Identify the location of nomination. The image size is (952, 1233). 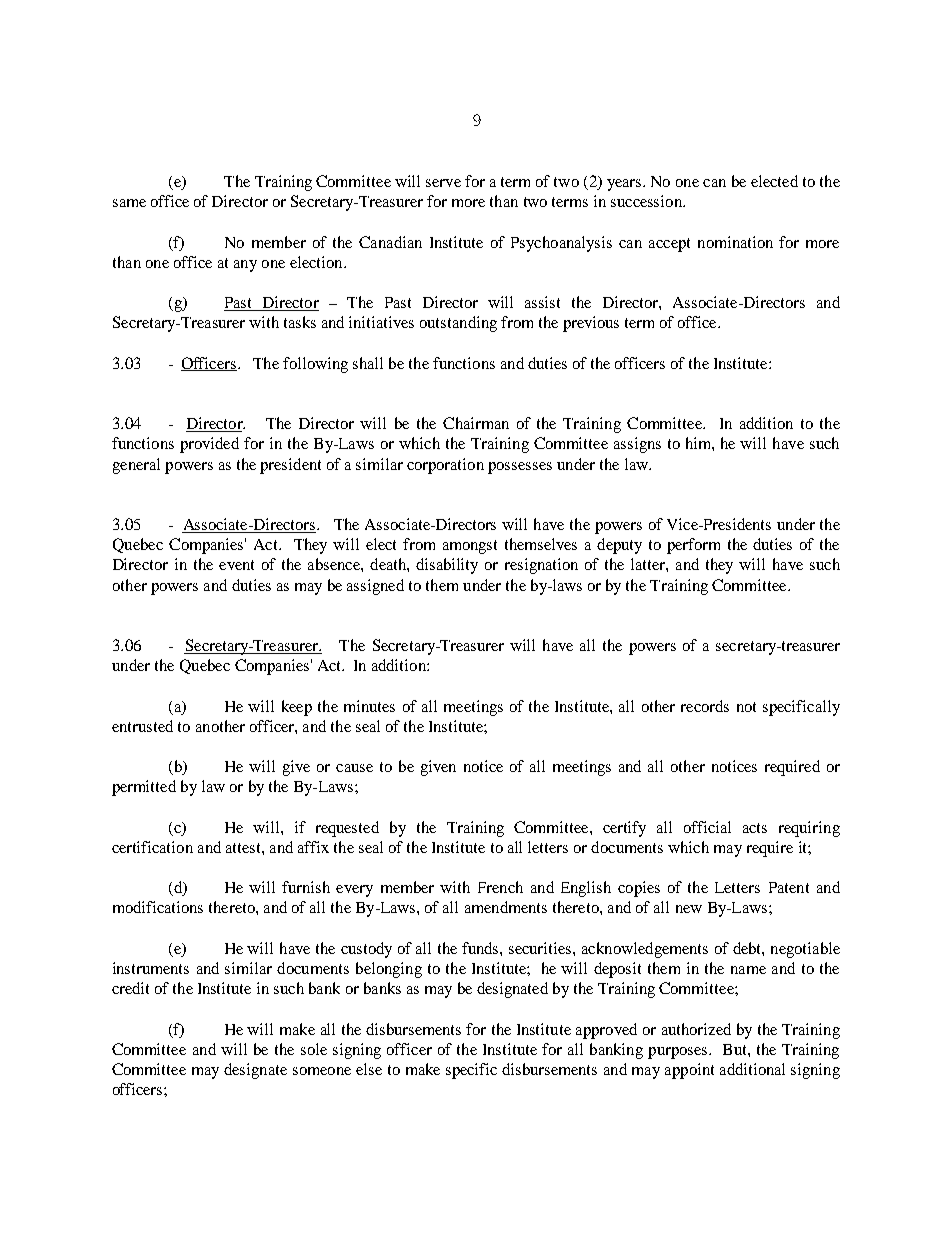
(735, 242).
